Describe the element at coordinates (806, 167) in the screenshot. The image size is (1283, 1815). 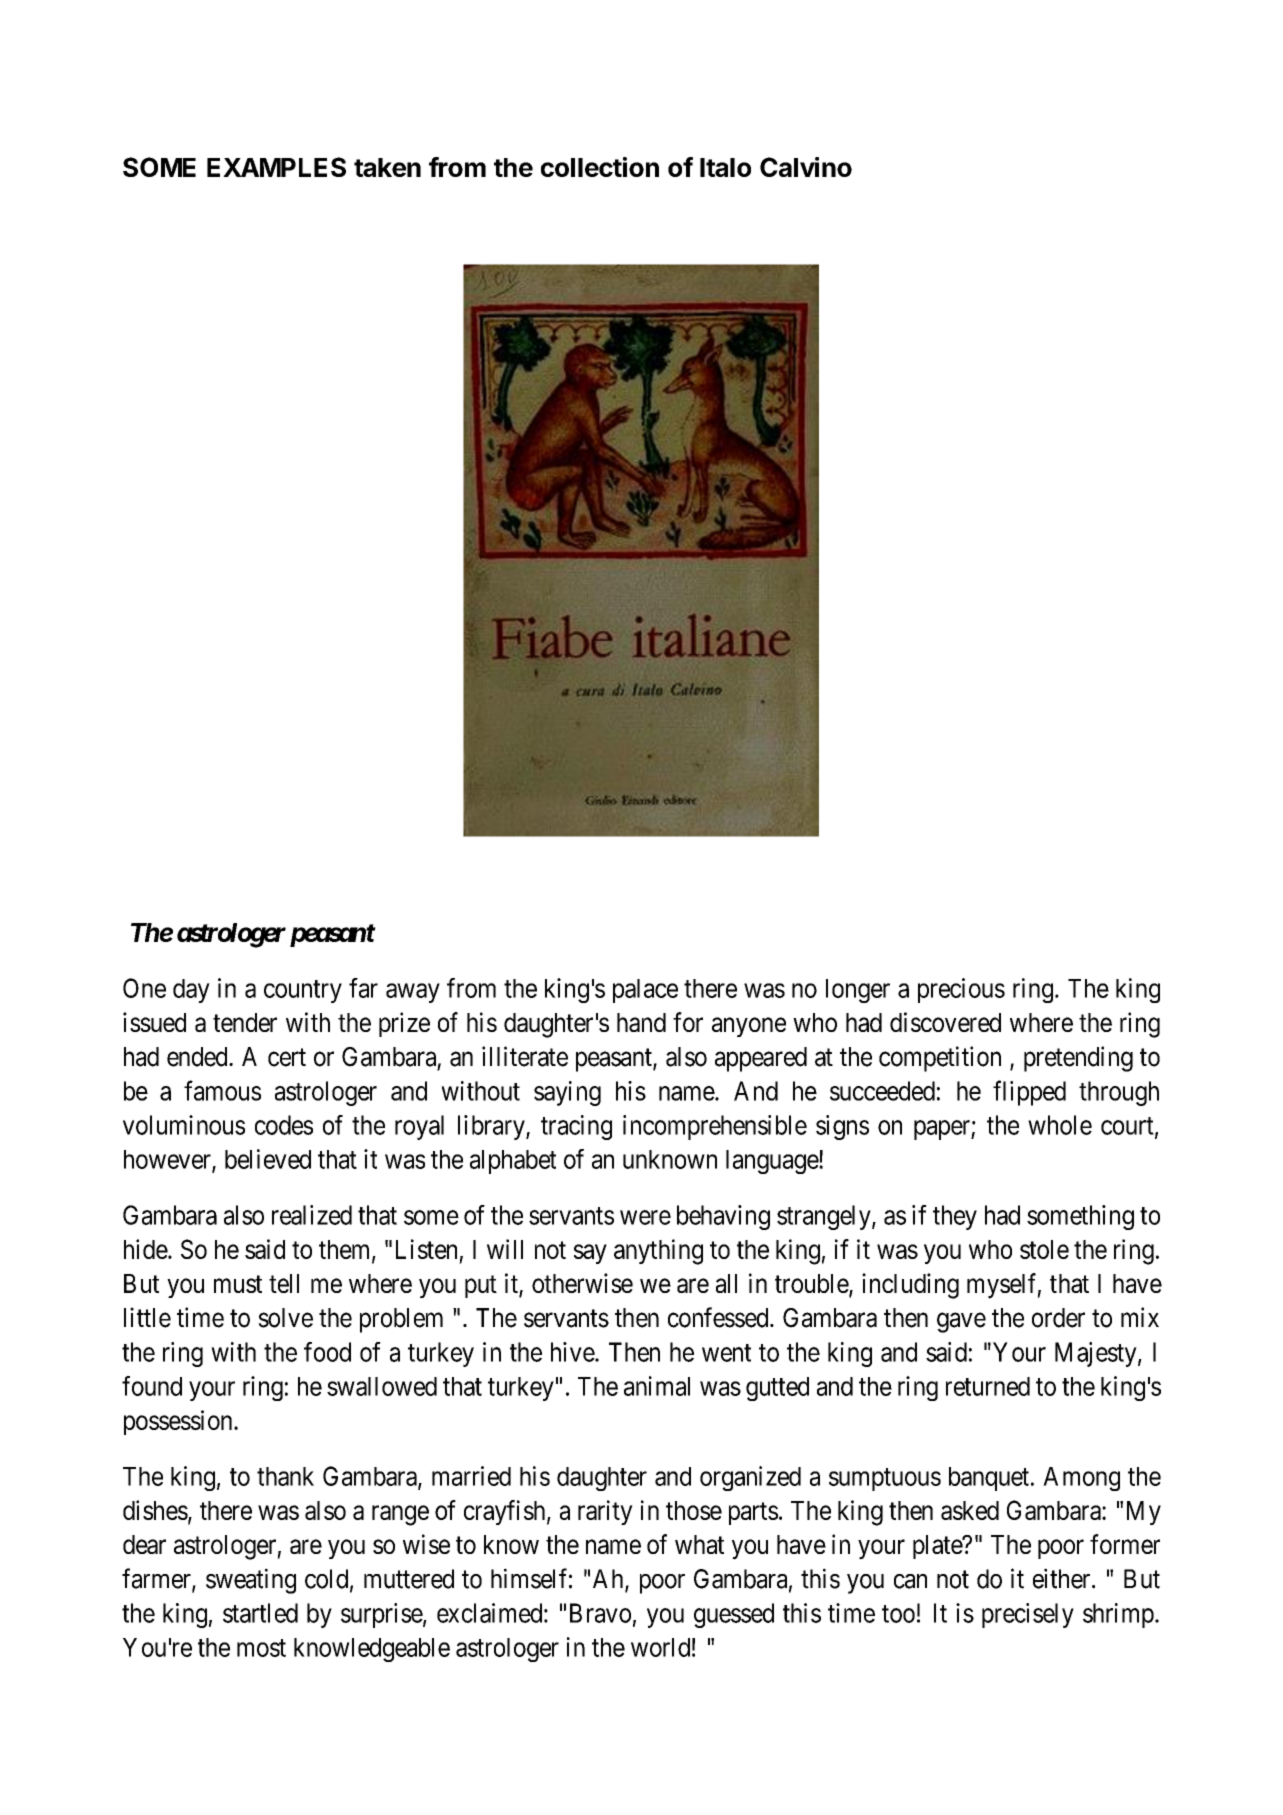
I see `Calvino` at that location.
